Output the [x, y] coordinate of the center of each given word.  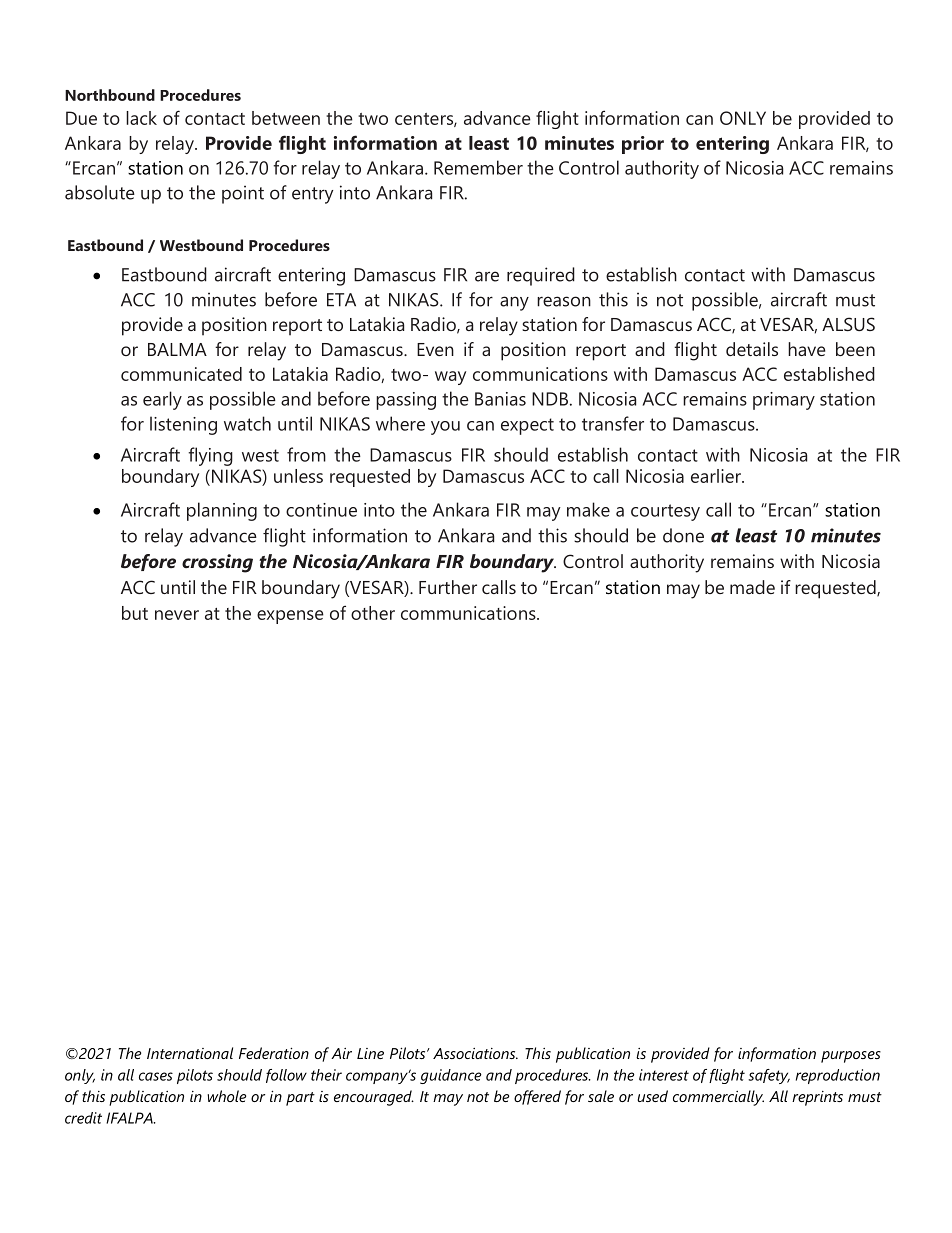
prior [643, 145]
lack [141, 118]
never [177, 615]
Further [448, 587]
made [752, 587]
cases [156, 1076]
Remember [478, 167]
